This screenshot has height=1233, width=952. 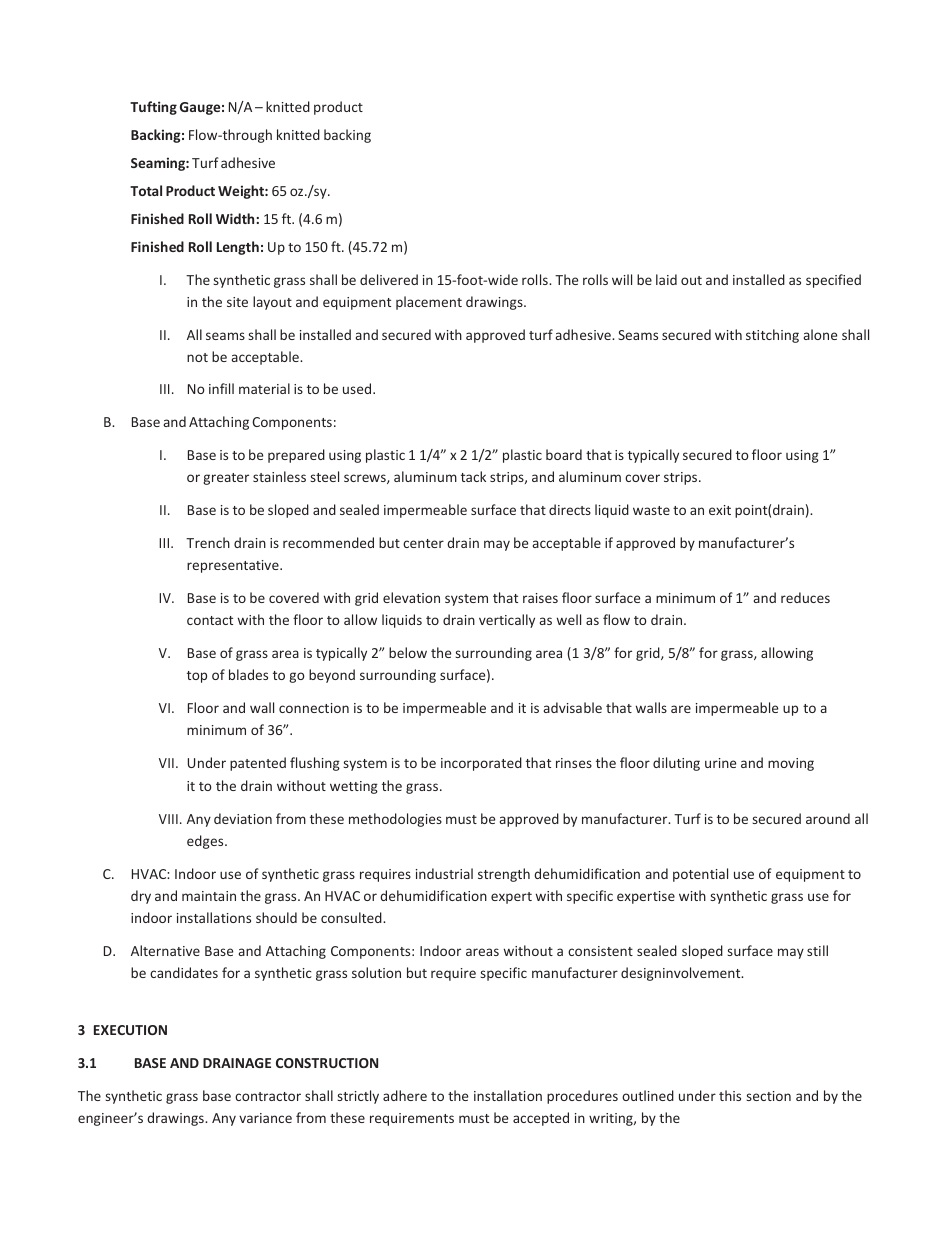 What do you see at coordinates (541, 1119) in the screenshot?
I see `accepted` at bounding box center [541, 1119].
